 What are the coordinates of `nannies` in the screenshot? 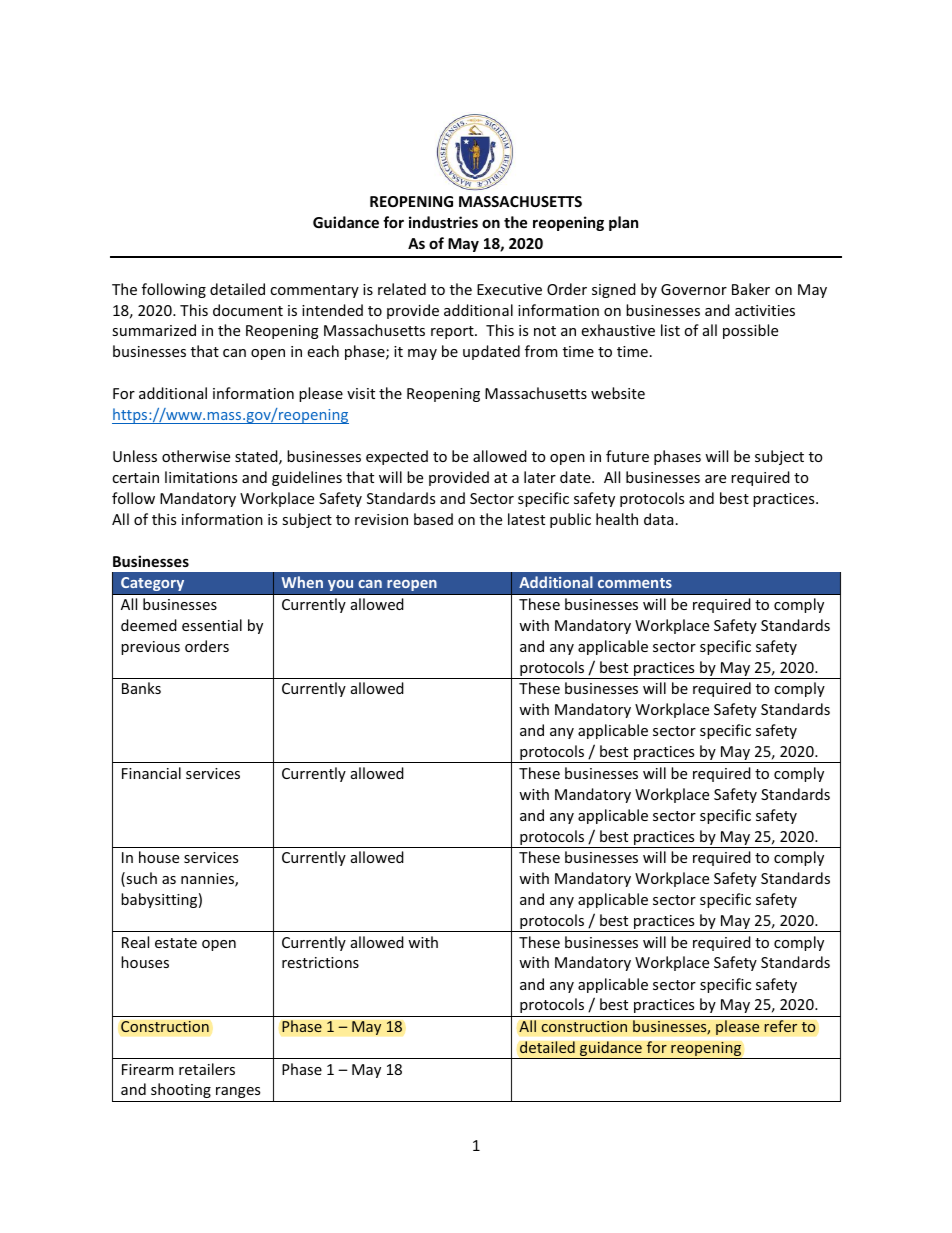 It's located at (208, 880).
